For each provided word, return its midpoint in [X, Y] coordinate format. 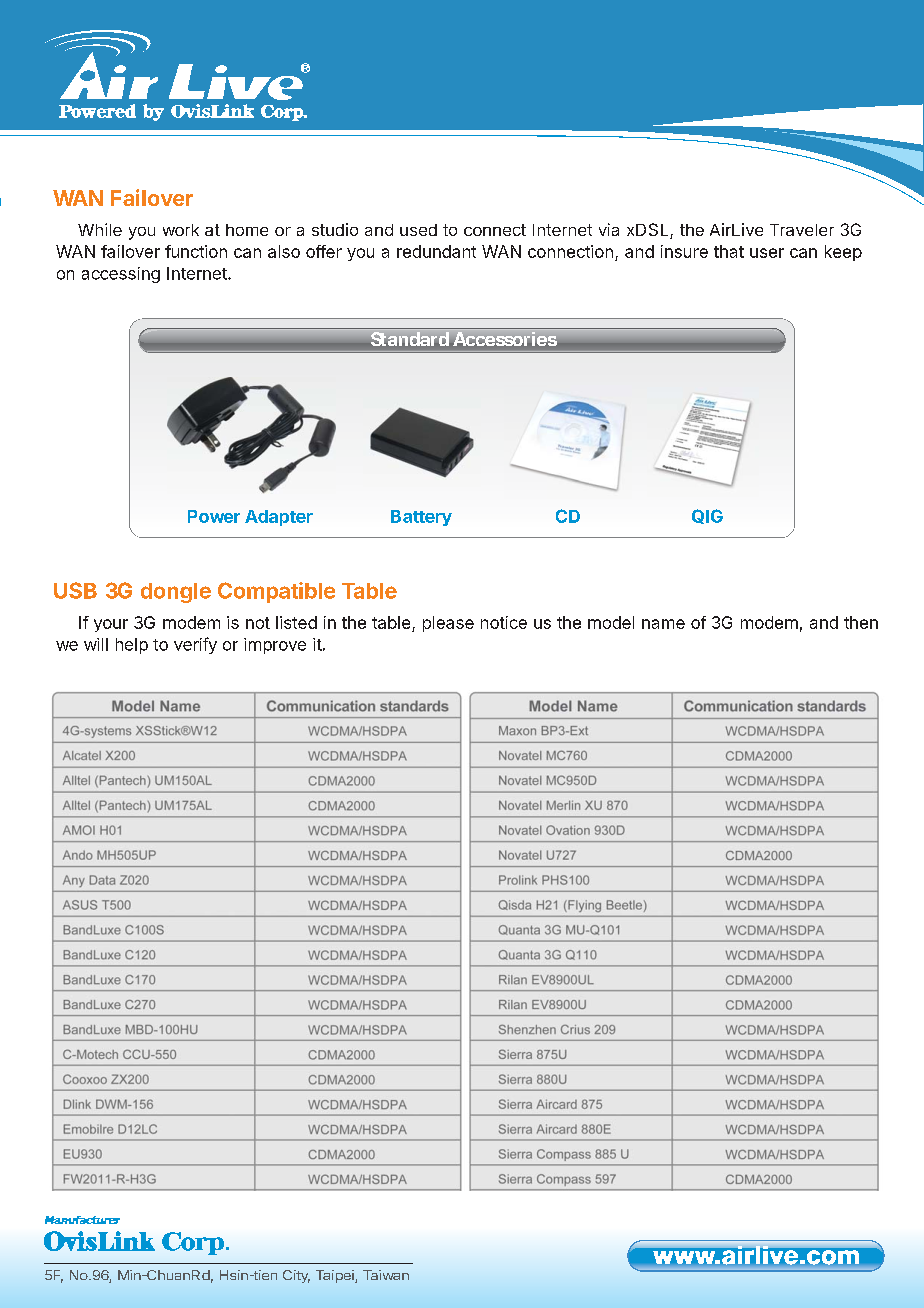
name [663, 624]
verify [195, 645]
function [196, 251]
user [767, 253]
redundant [436, 251]
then [861, 622]
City [296, 1276]
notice [504, 622]
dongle [176, 593]
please [448, 624]
